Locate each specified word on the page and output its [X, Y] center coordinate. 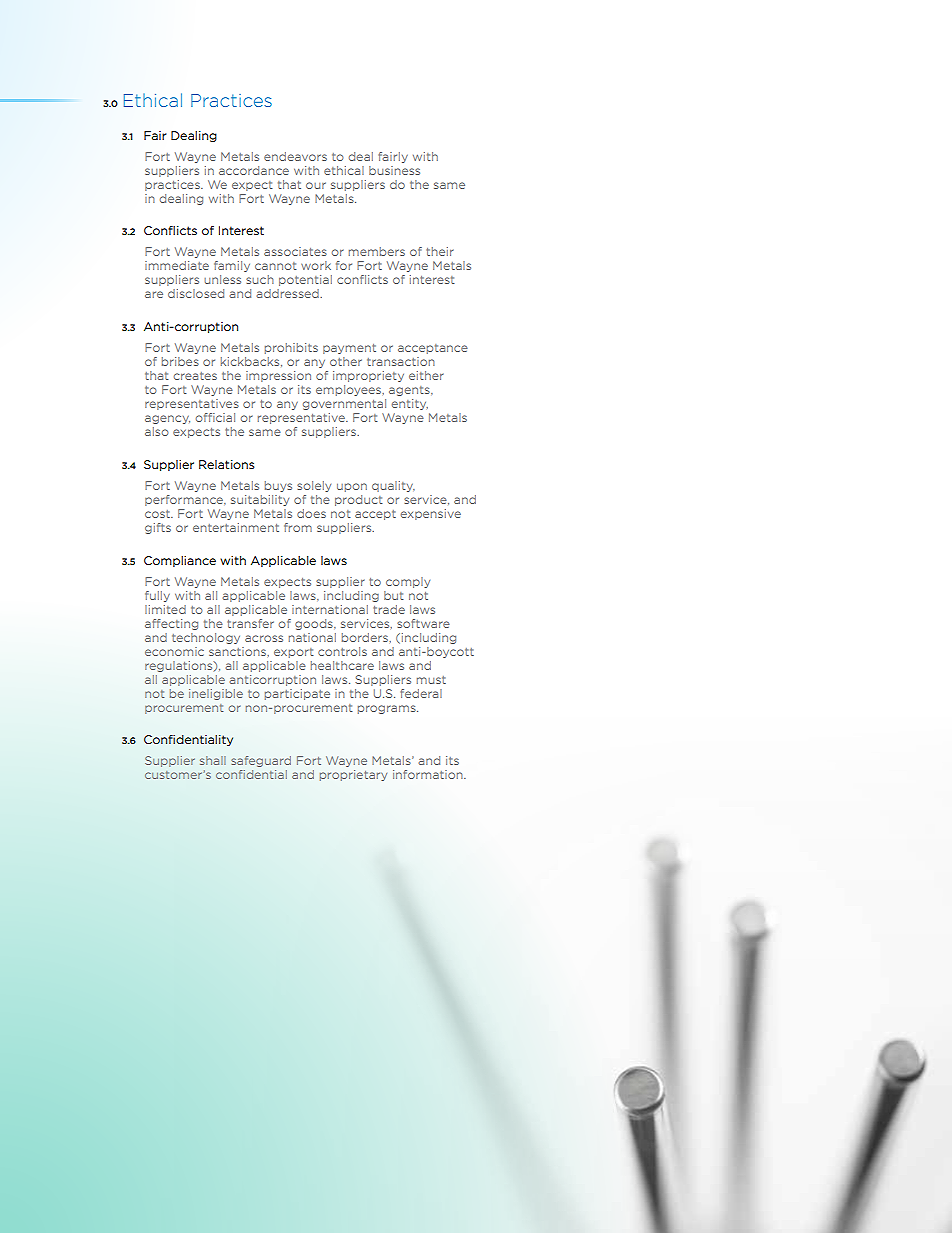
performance [185, 500]
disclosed [196, 293]
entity [410, 404]
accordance [254, 170]
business [394, 170]
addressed [288, 293]
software [423, 623]
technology [206, 638]
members [377, 251]
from [298, 527]
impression [278, 376]
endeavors [295, 156]
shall [213, 760]
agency [167, 419]
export [293, 653]
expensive [431, 514]
